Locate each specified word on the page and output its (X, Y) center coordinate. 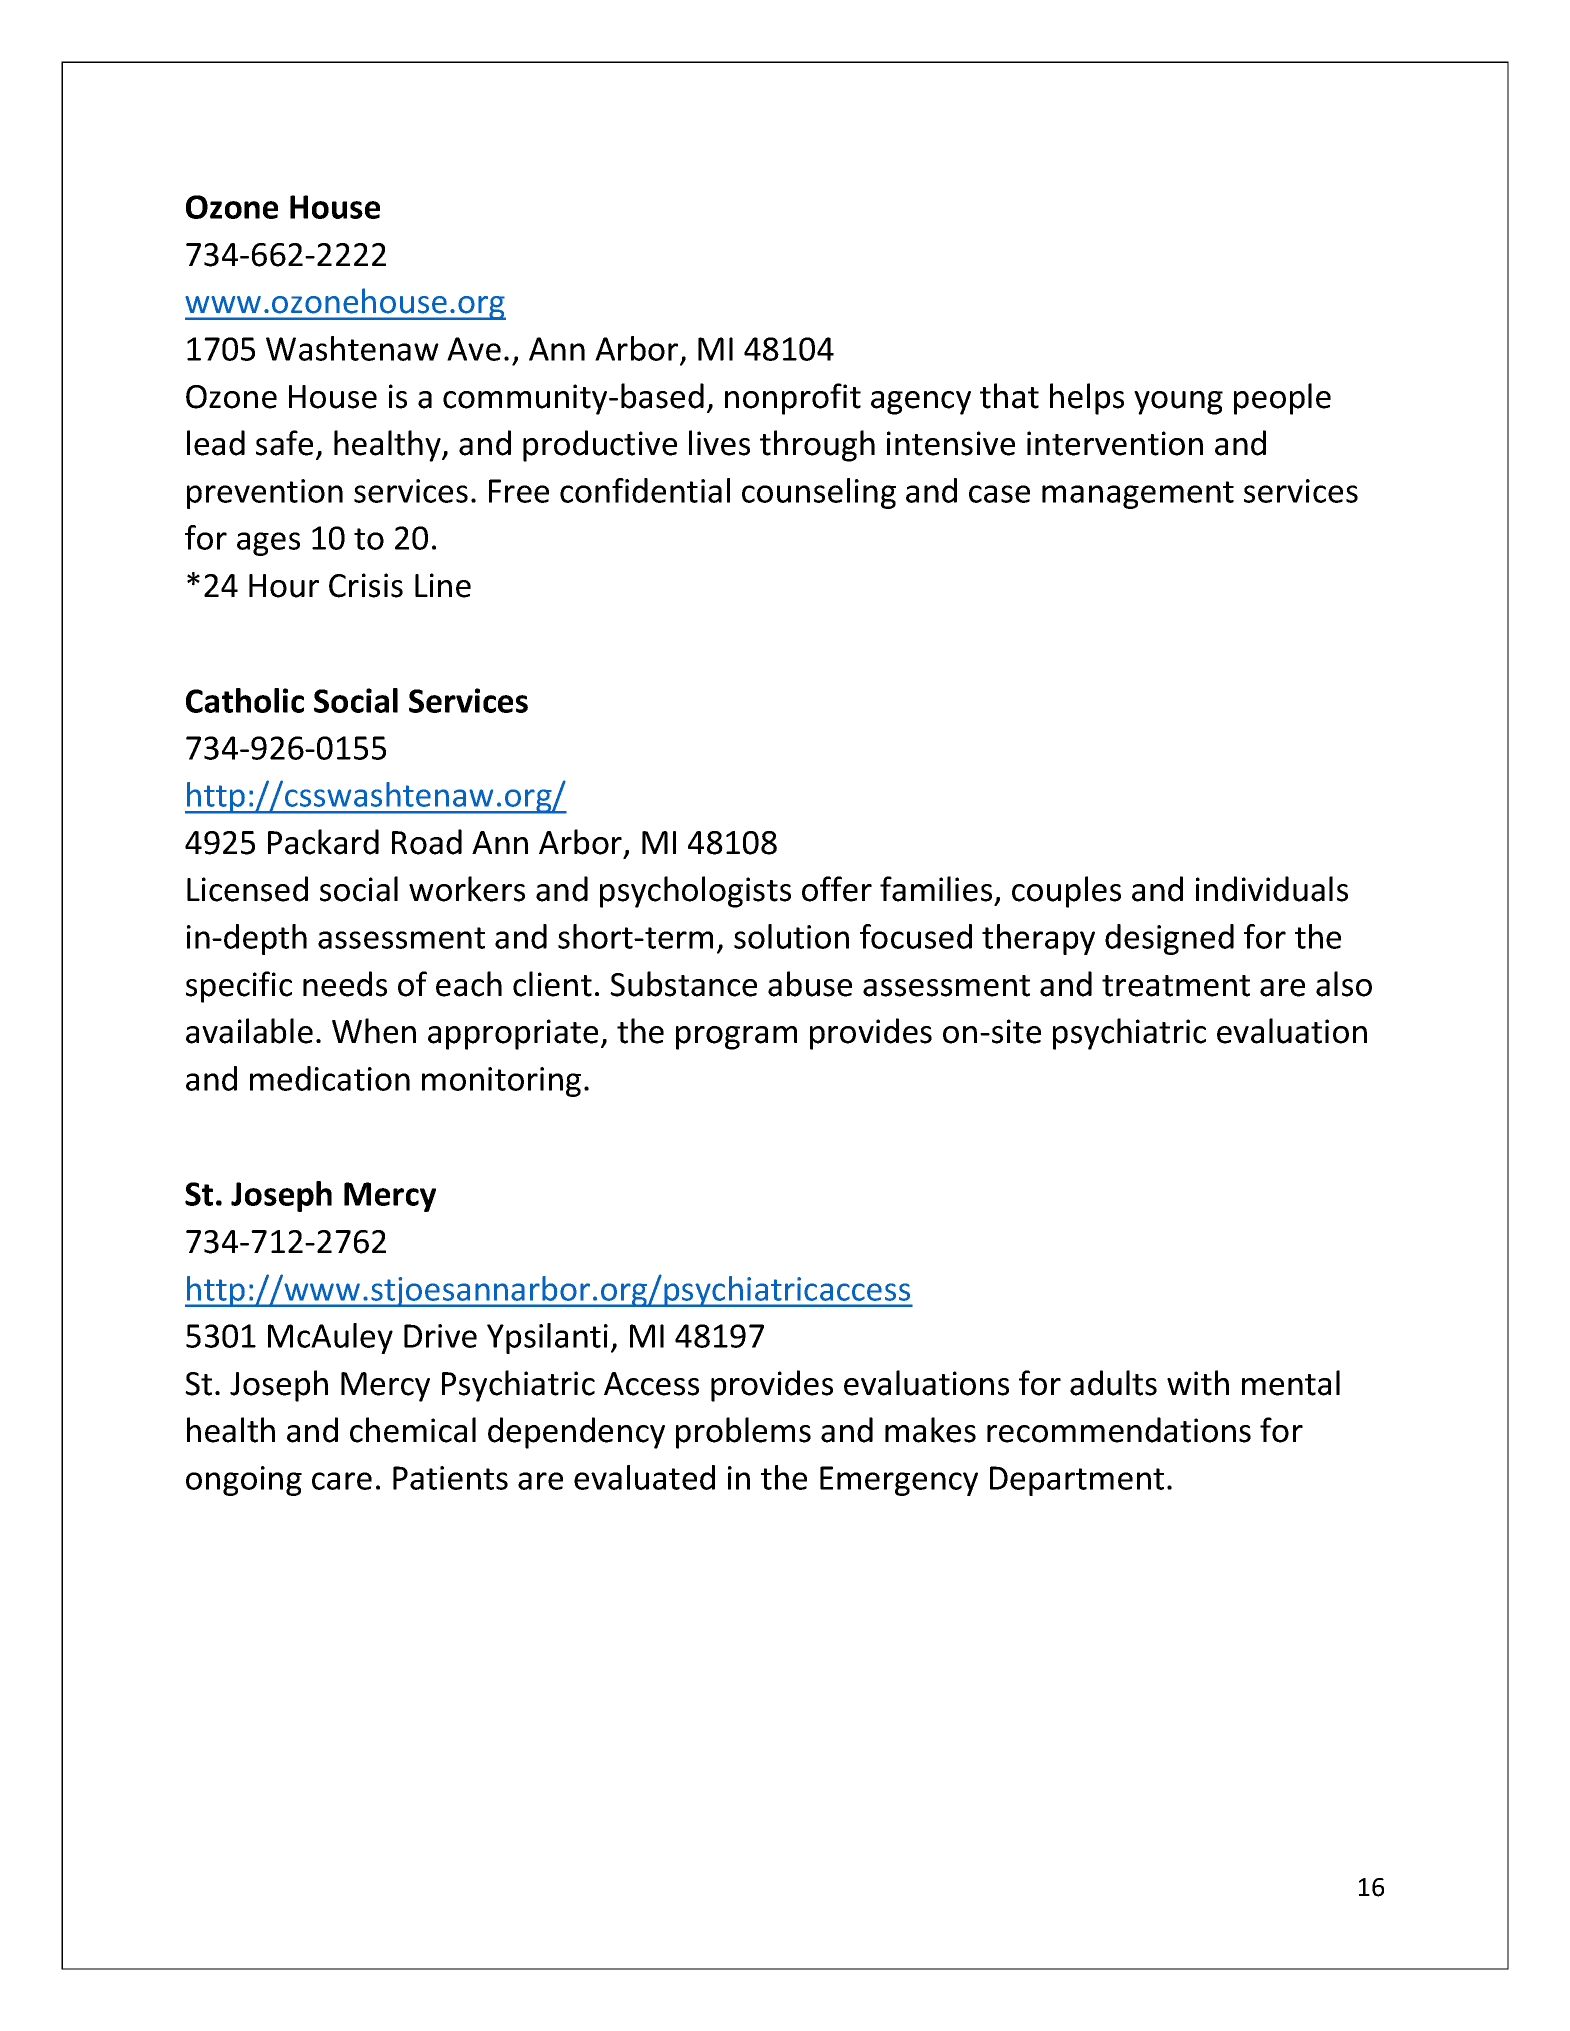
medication (330, 1078)
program (736, 1038)
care (342, 1481)
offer (837, 889)
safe (284, 443)
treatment (1176, 986)
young (1178, 403)
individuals (1272, 889)
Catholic (245, 700)
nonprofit (793, 399)
